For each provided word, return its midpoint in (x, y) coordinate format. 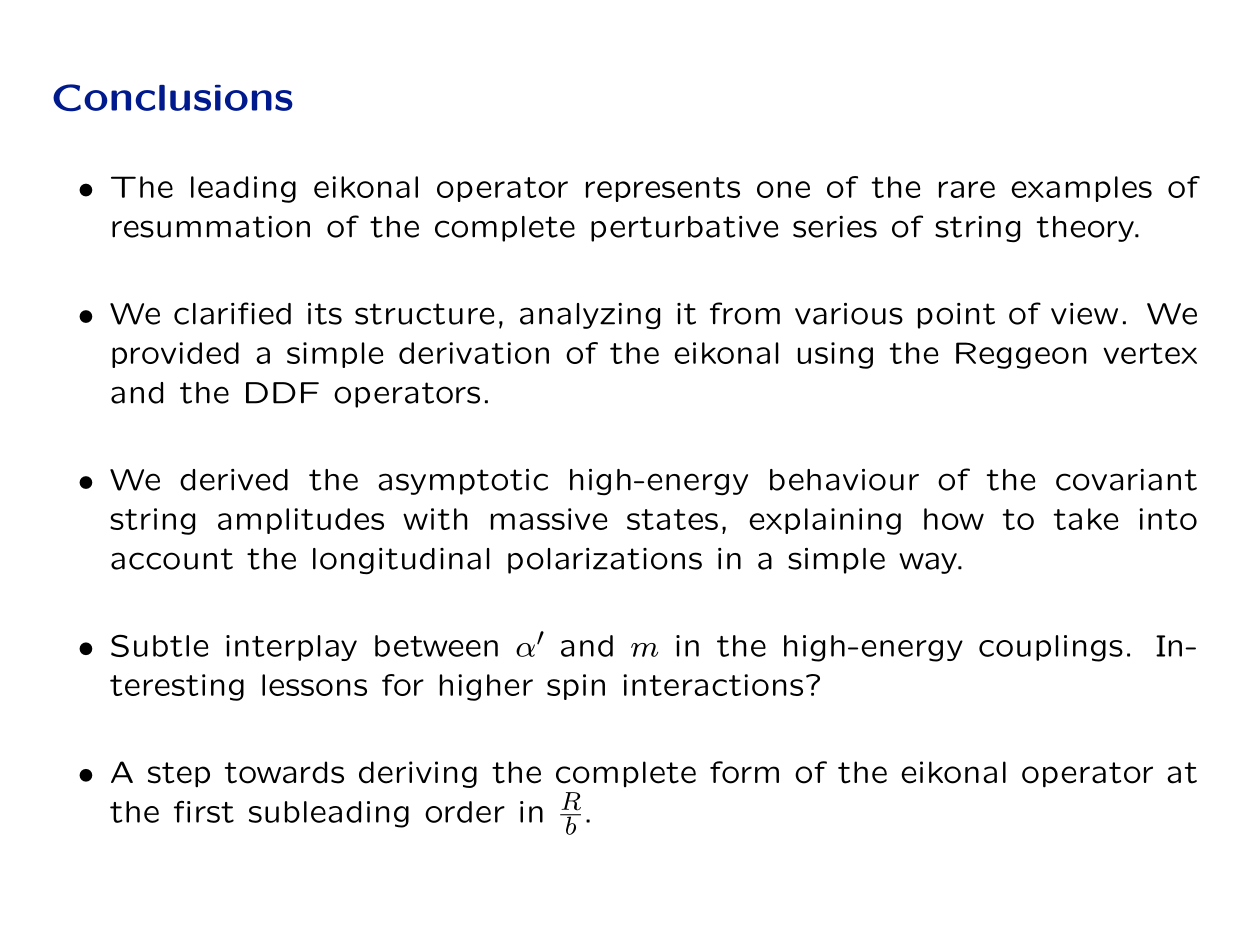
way (929, 563)
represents (663, 189)
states (672, 519)
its (325, 314)
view (1084, 314)
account (172, 559)
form (744, 772)
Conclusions (173, 98)
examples (1081, 189)
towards (284, 772)
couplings (1051, 648)
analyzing (590, 316)
